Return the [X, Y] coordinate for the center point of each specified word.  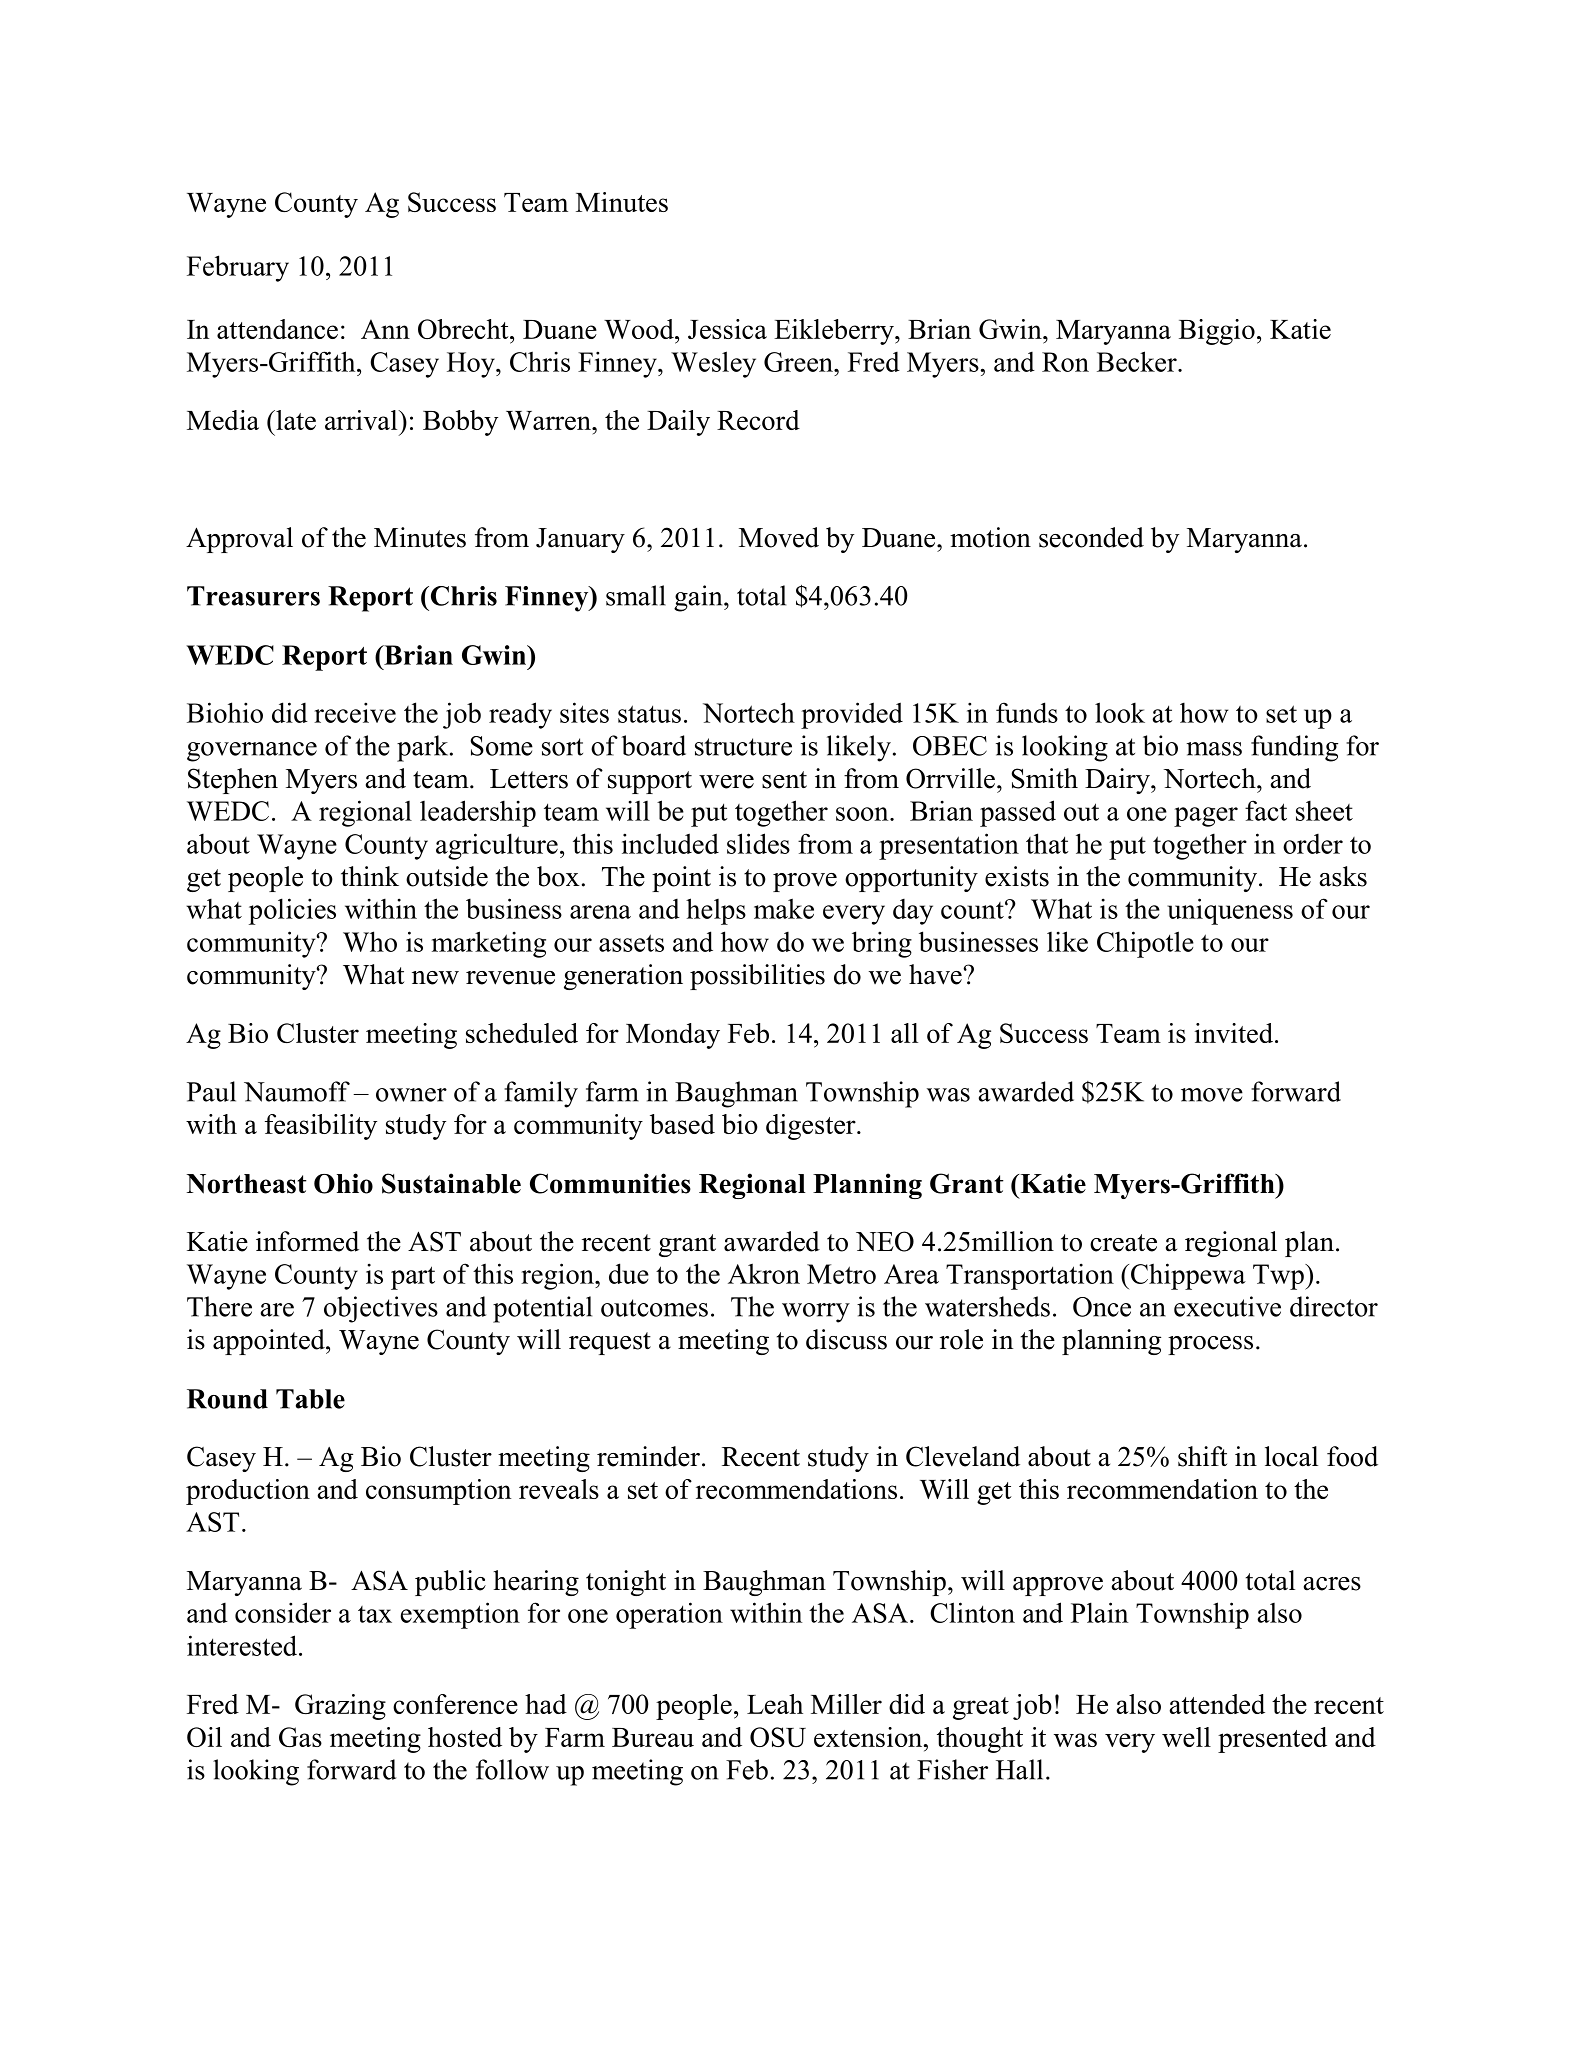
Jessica [727, 329]
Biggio [1217, 332]
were [726, 782]
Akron [764, 1273]
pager [1206, 817]
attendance [277, 329]
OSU [778, 1737]
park [424, 748]
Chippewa [1188, 1276]
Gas [300, 1737]
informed [307, 1241]
